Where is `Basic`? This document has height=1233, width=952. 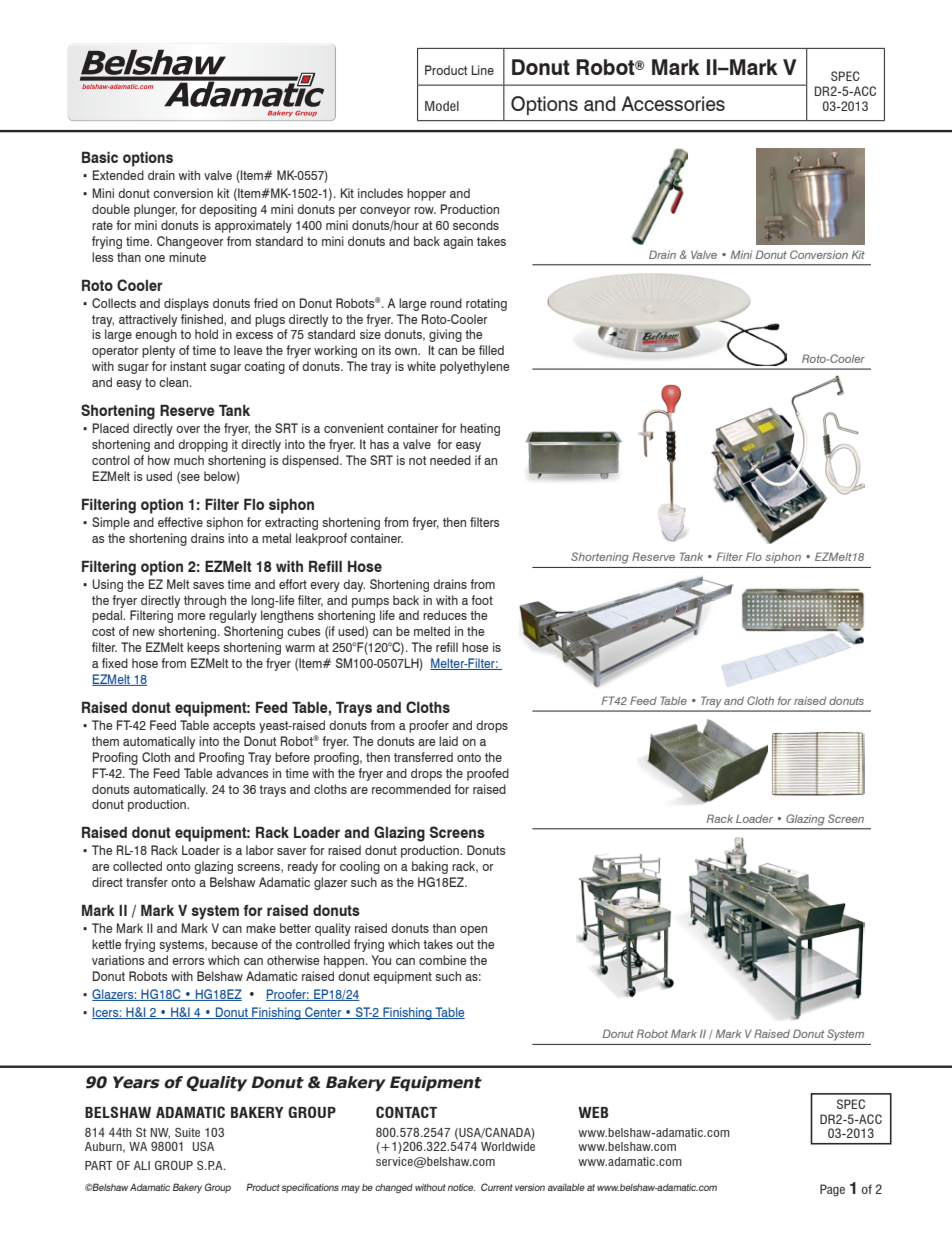
Basic is located at coordinates (100, 157).
